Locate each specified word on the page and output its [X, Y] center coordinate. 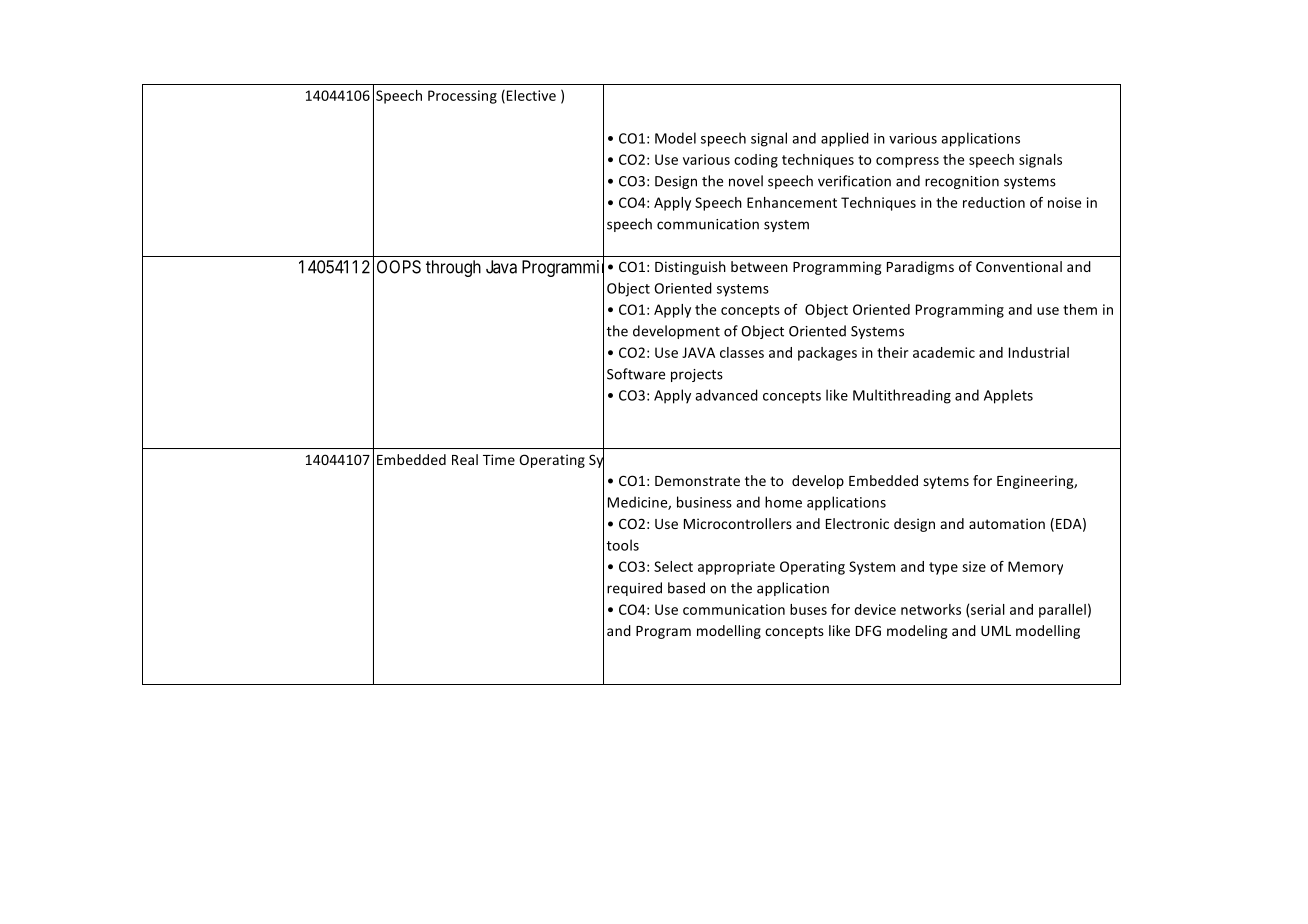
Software [636, 374]
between [759, 266]
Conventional [1019, 266]
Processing [462, 97]
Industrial [1039, 352]
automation [1007, 523]
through [453, 268]
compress [907, 162]
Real [465, 459]
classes [742, 352]
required [634, 589]
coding [756, 161]
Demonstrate [697, 481]
